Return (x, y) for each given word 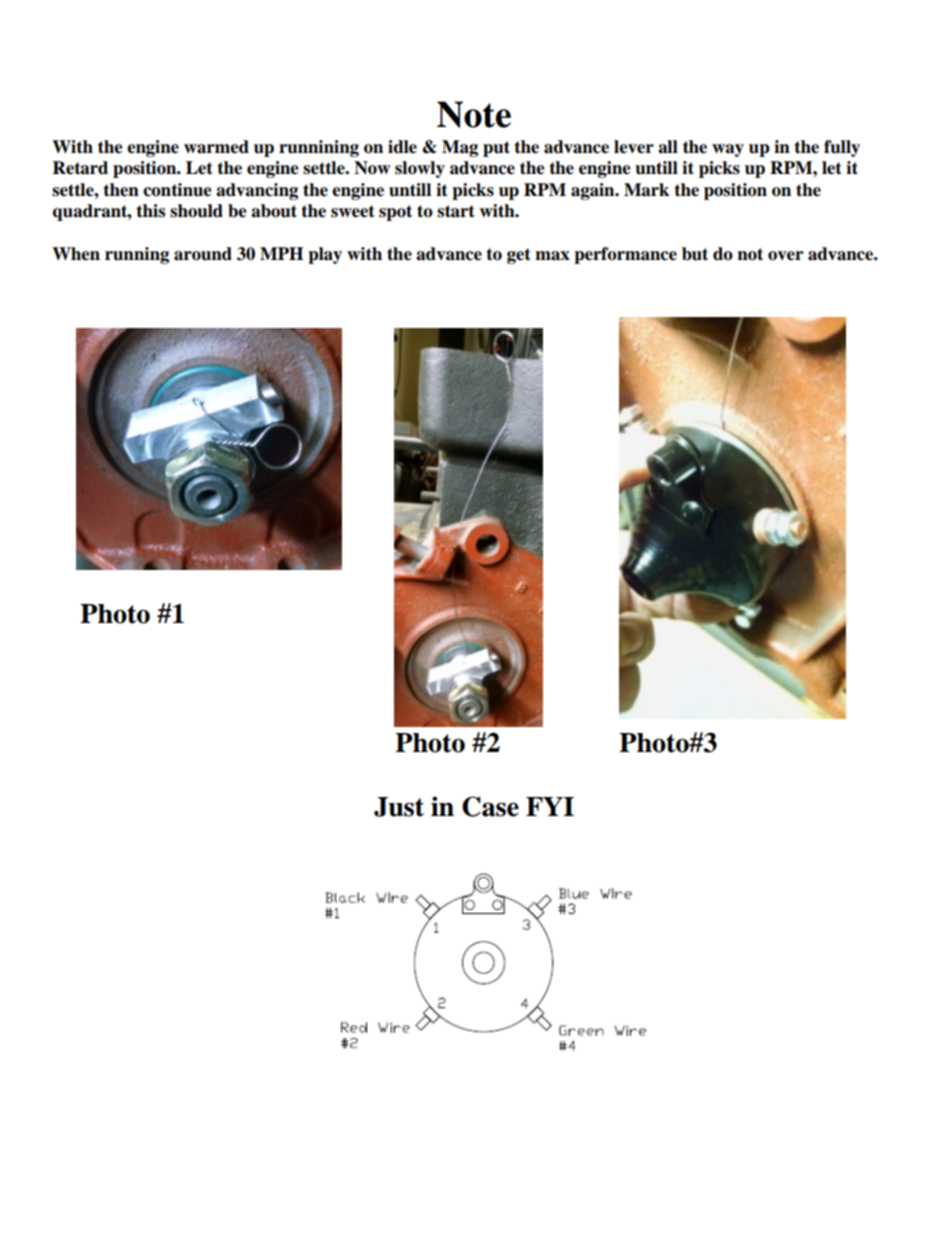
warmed (216, 147)
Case (490, 806)
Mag (460, 148)
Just (399, 807)
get (519, 256)
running (137, 255)
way (728, 150)
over (785, 256)
